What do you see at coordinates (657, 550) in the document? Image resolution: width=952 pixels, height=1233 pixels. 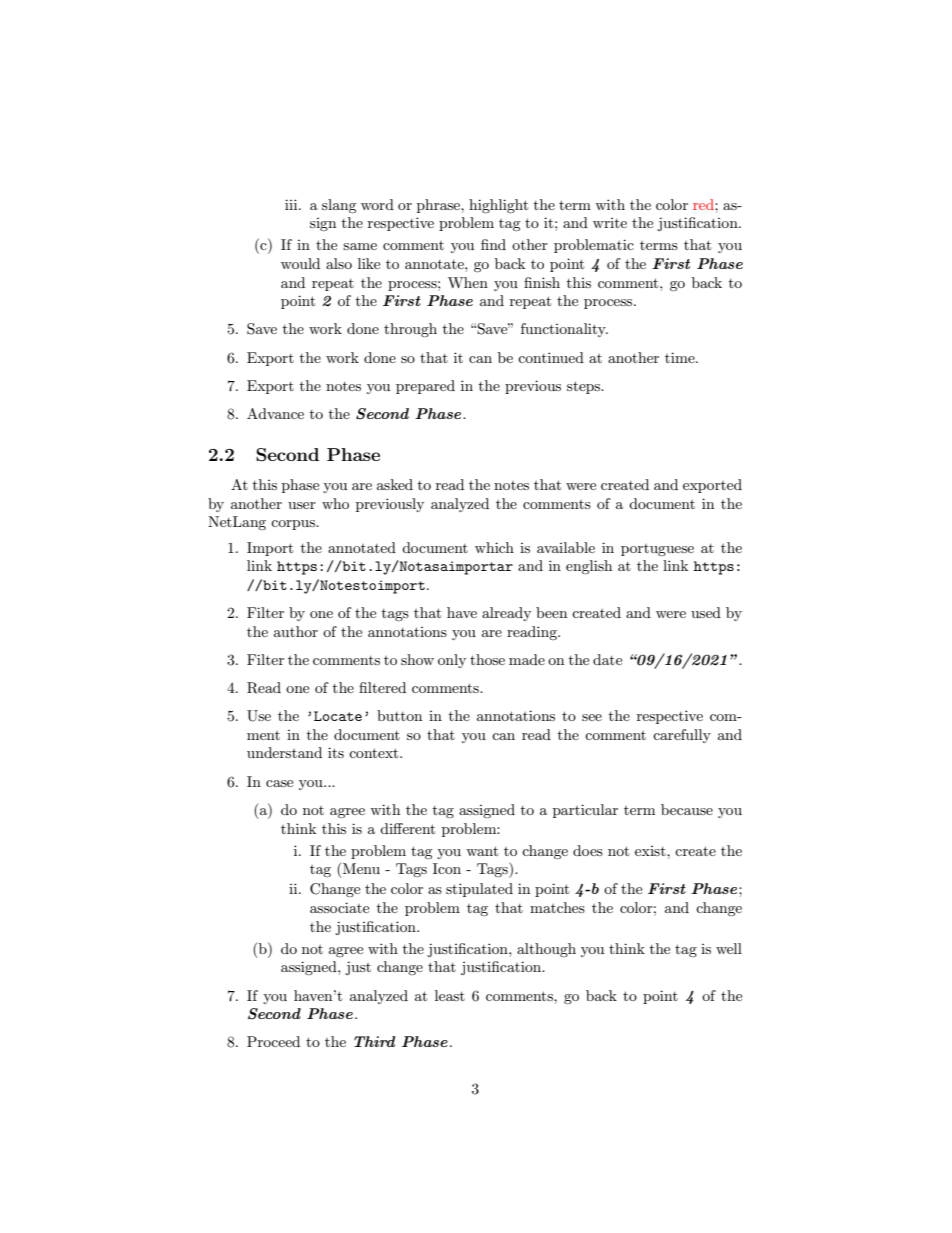 I see `portuguese` at bounding box center [657, 550].
